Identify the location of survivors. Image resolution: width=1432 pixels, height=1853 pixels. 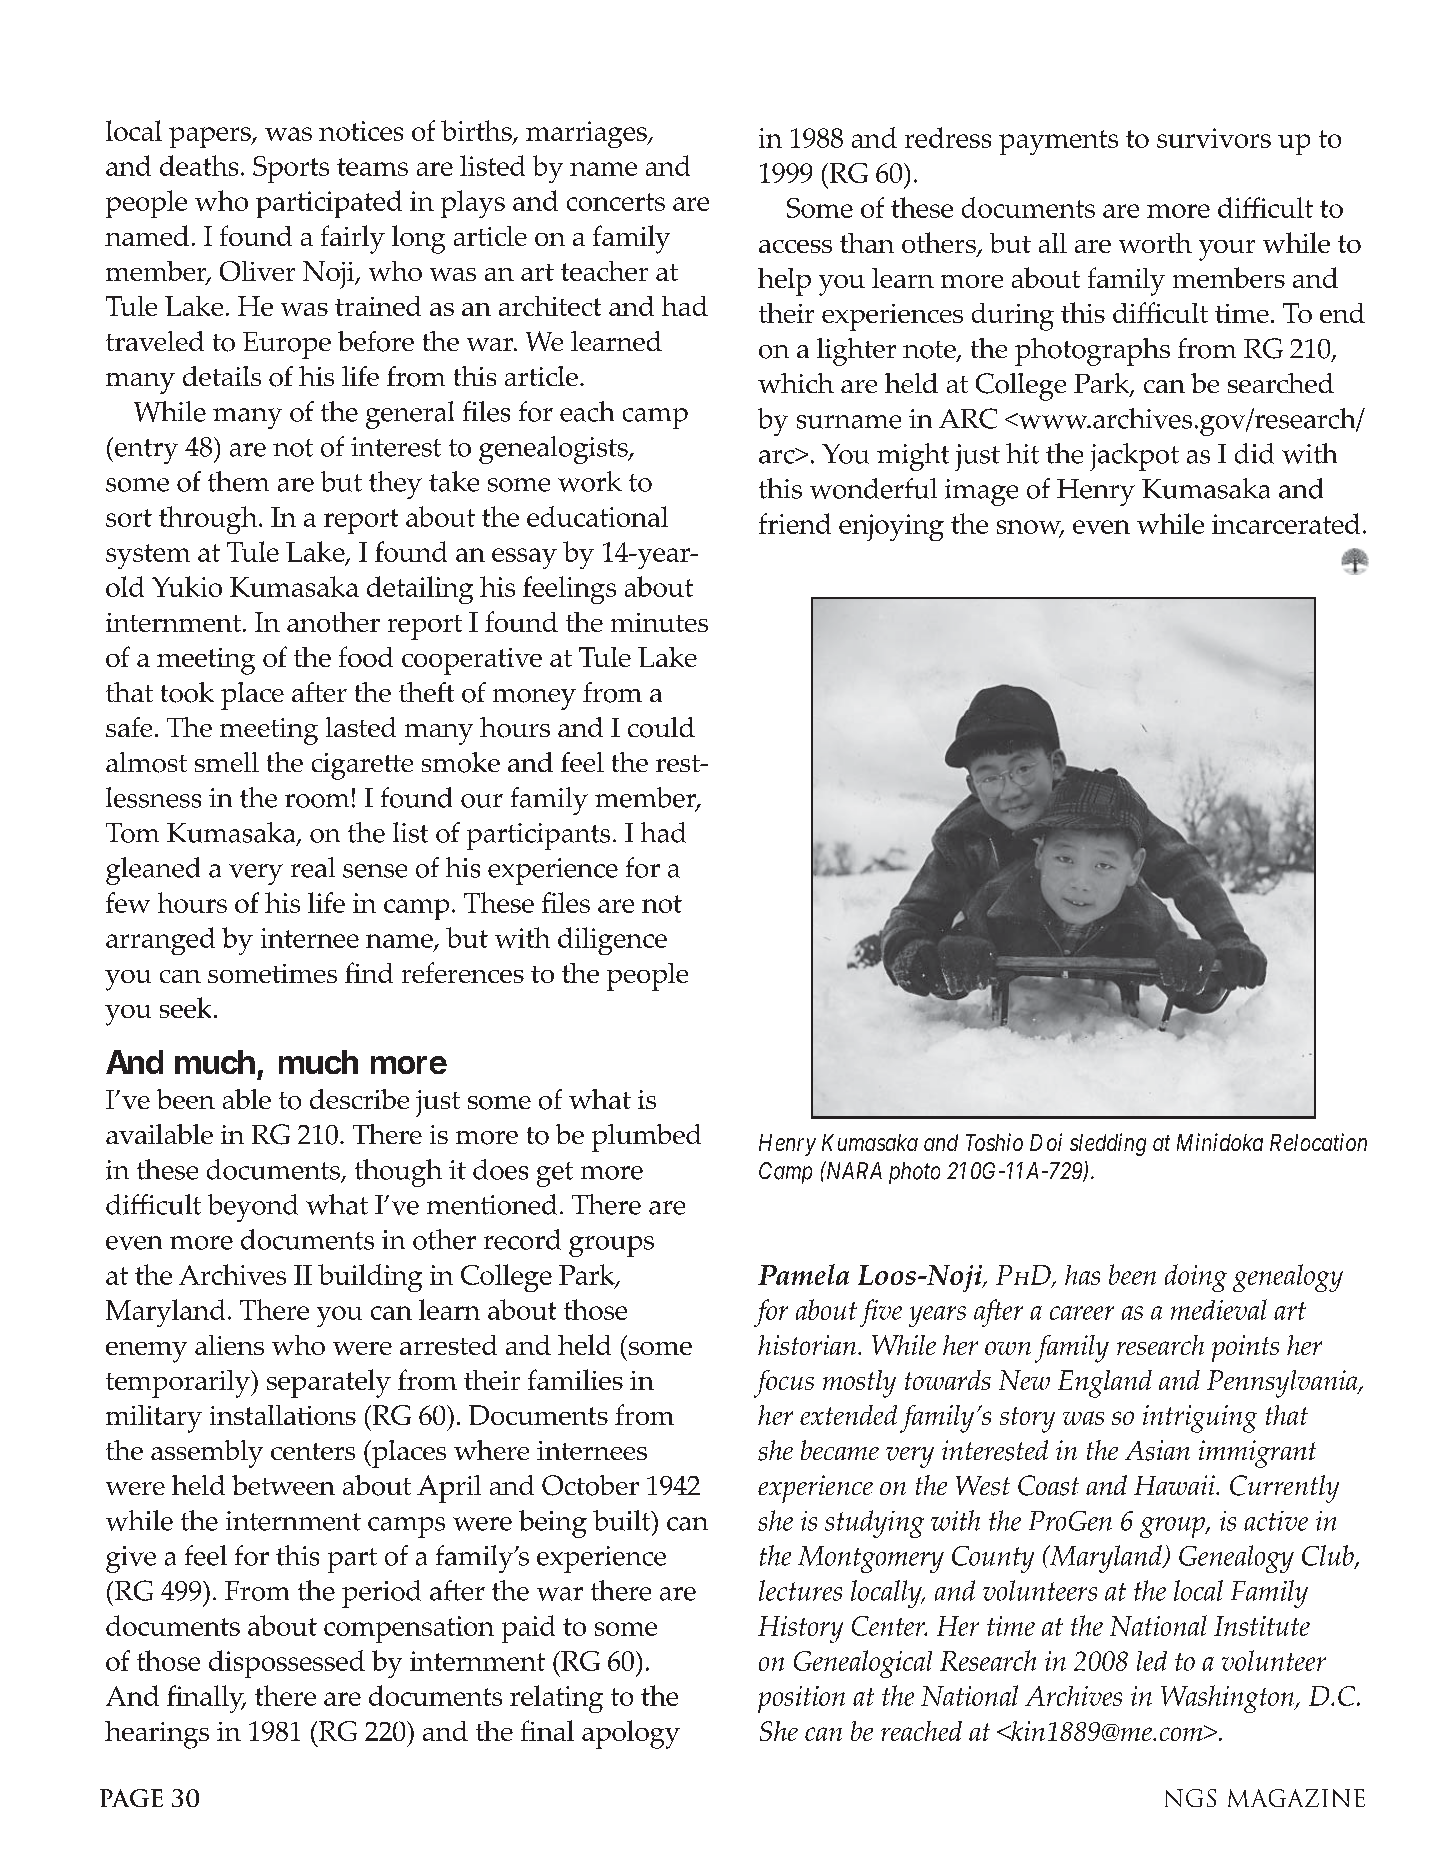
(1214, 138).
